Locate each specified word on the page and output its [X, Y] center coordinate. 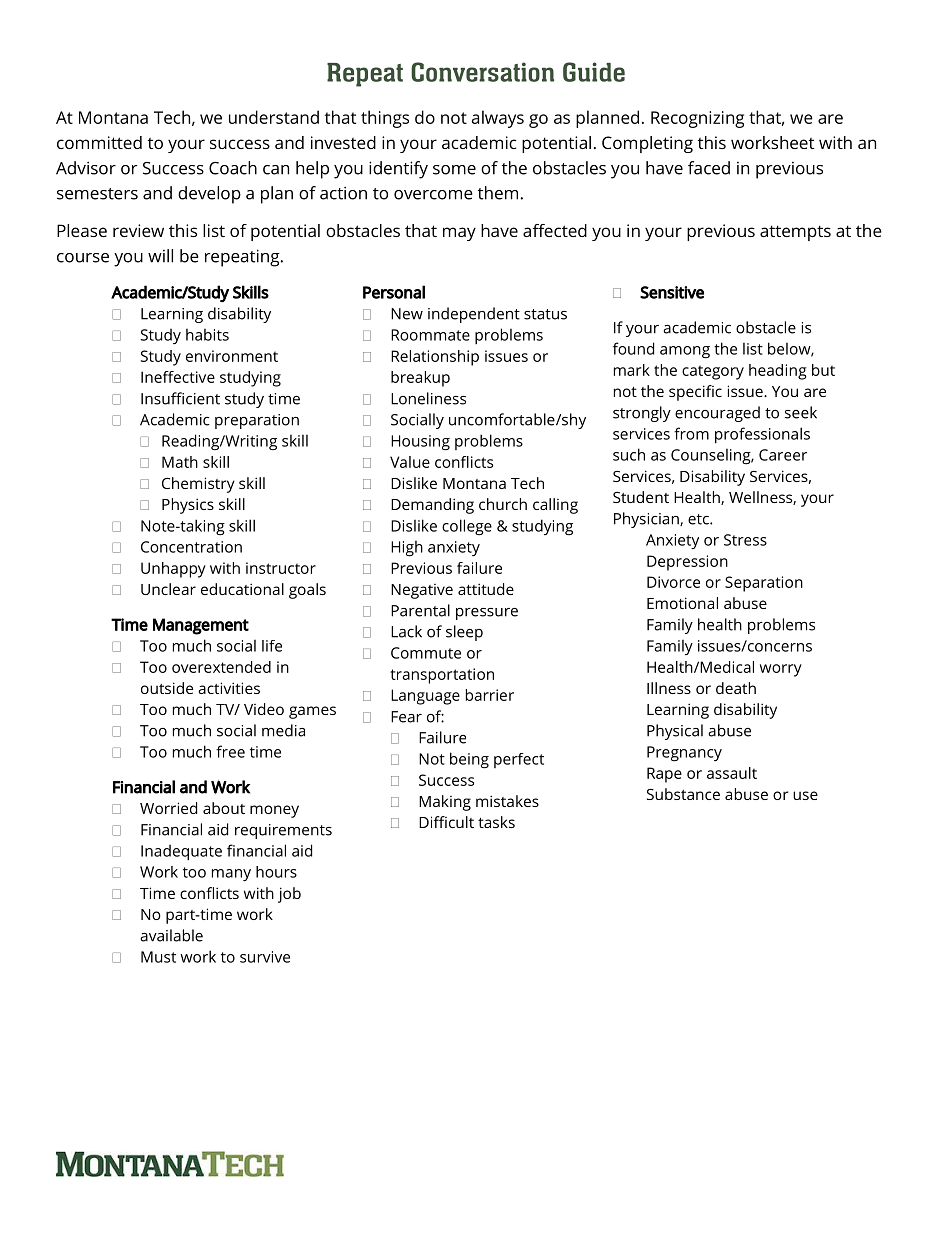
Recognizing [697, 119]
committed [99, 142]
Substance [683, 794]
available [171, 935]
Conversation [482, 72]
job [289, 895]
